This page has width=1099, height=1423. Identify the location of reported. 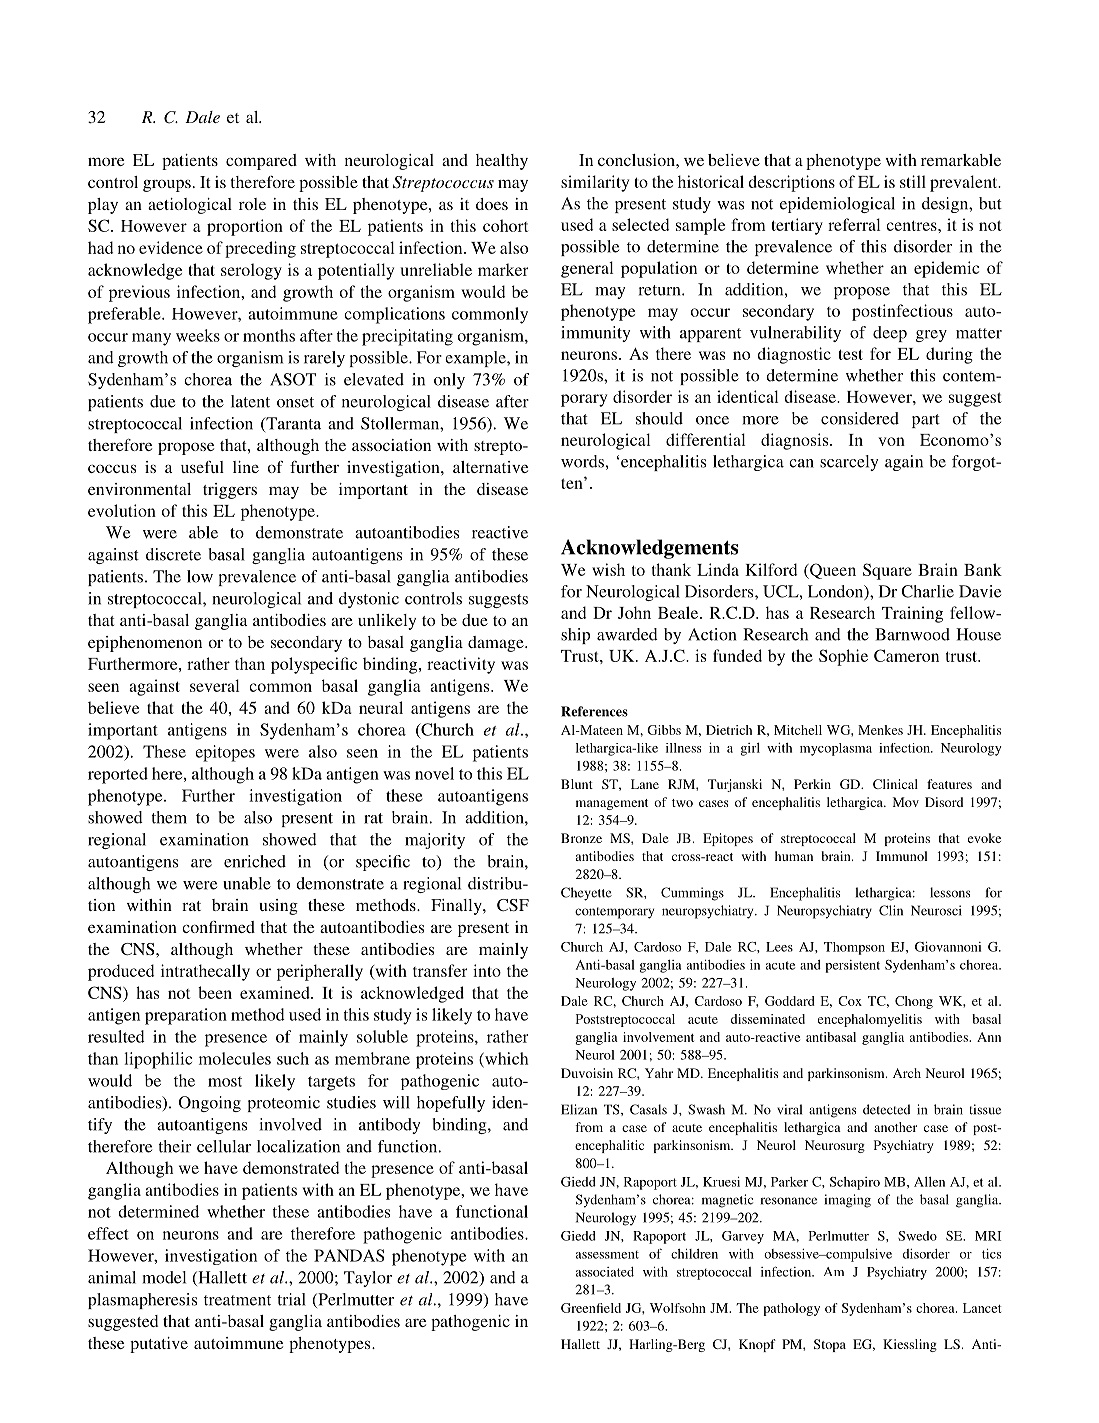
(118, 775).
